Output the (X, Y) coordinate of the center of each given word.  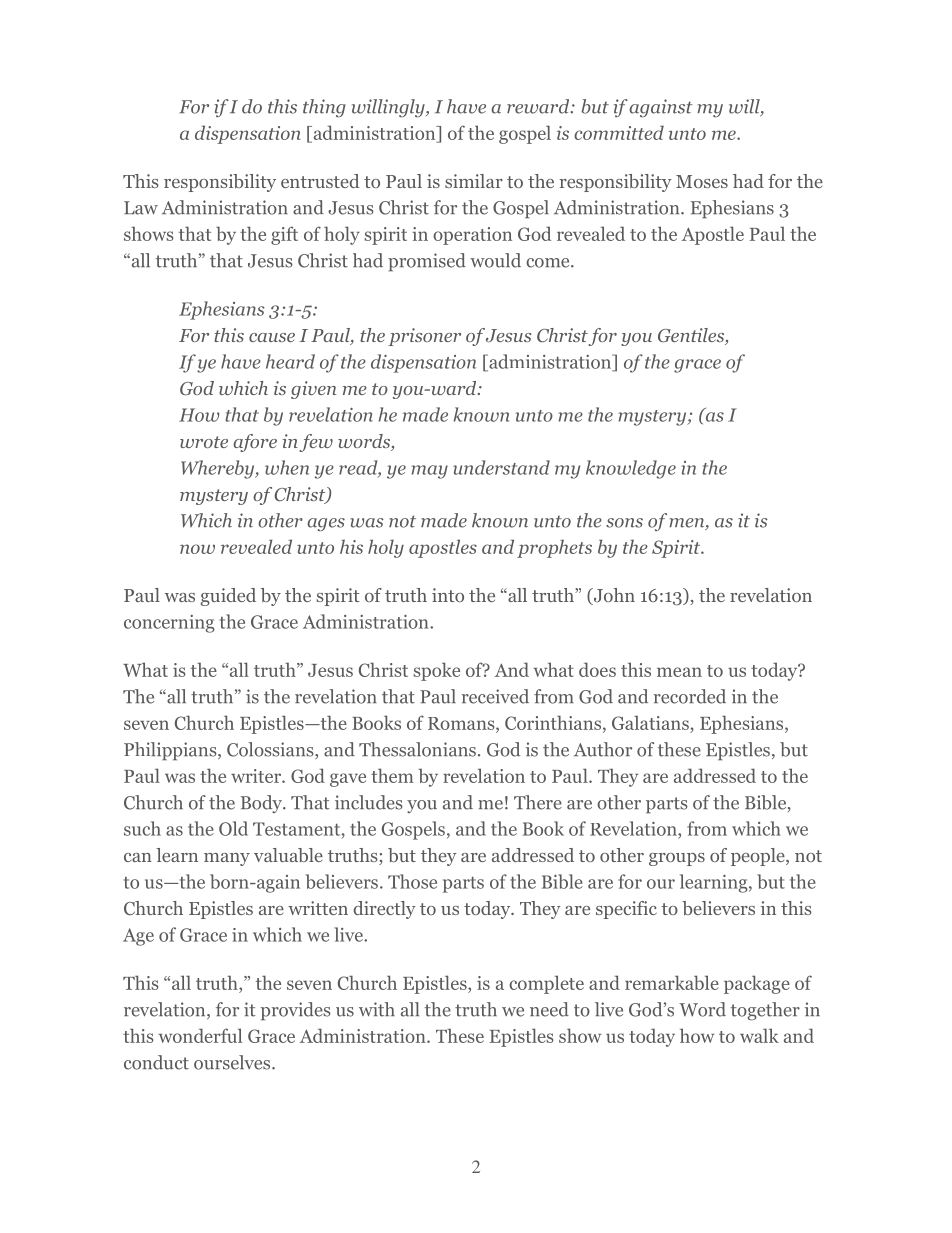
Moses (702, 181)
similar (474, 181)
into (448, 595)
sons (624, 523)
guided (228, 597)
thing (324, 108)
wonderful (200, 1035)
